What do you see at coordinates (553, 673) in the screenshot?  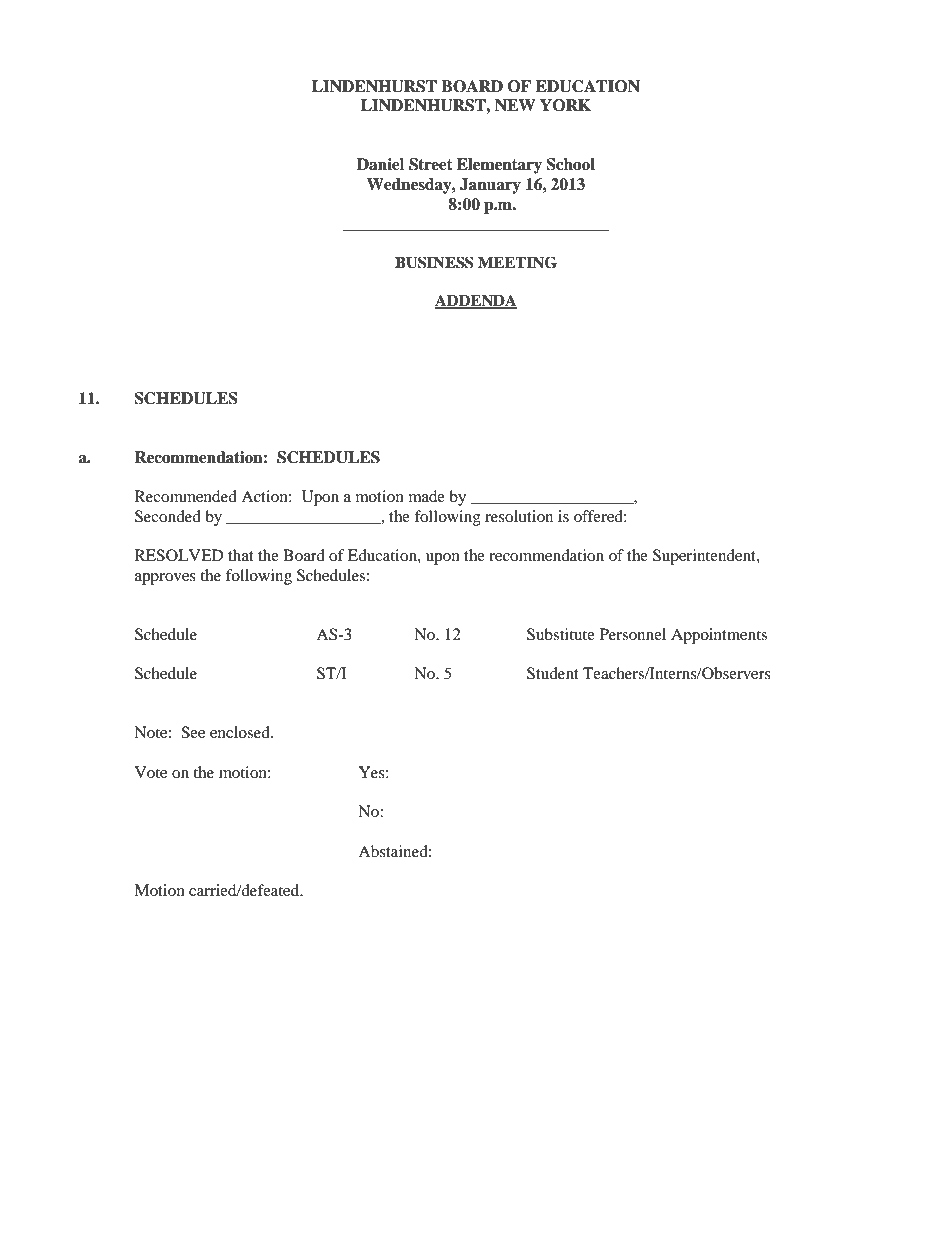 I see `Student` at bounding box center [553, 673].
